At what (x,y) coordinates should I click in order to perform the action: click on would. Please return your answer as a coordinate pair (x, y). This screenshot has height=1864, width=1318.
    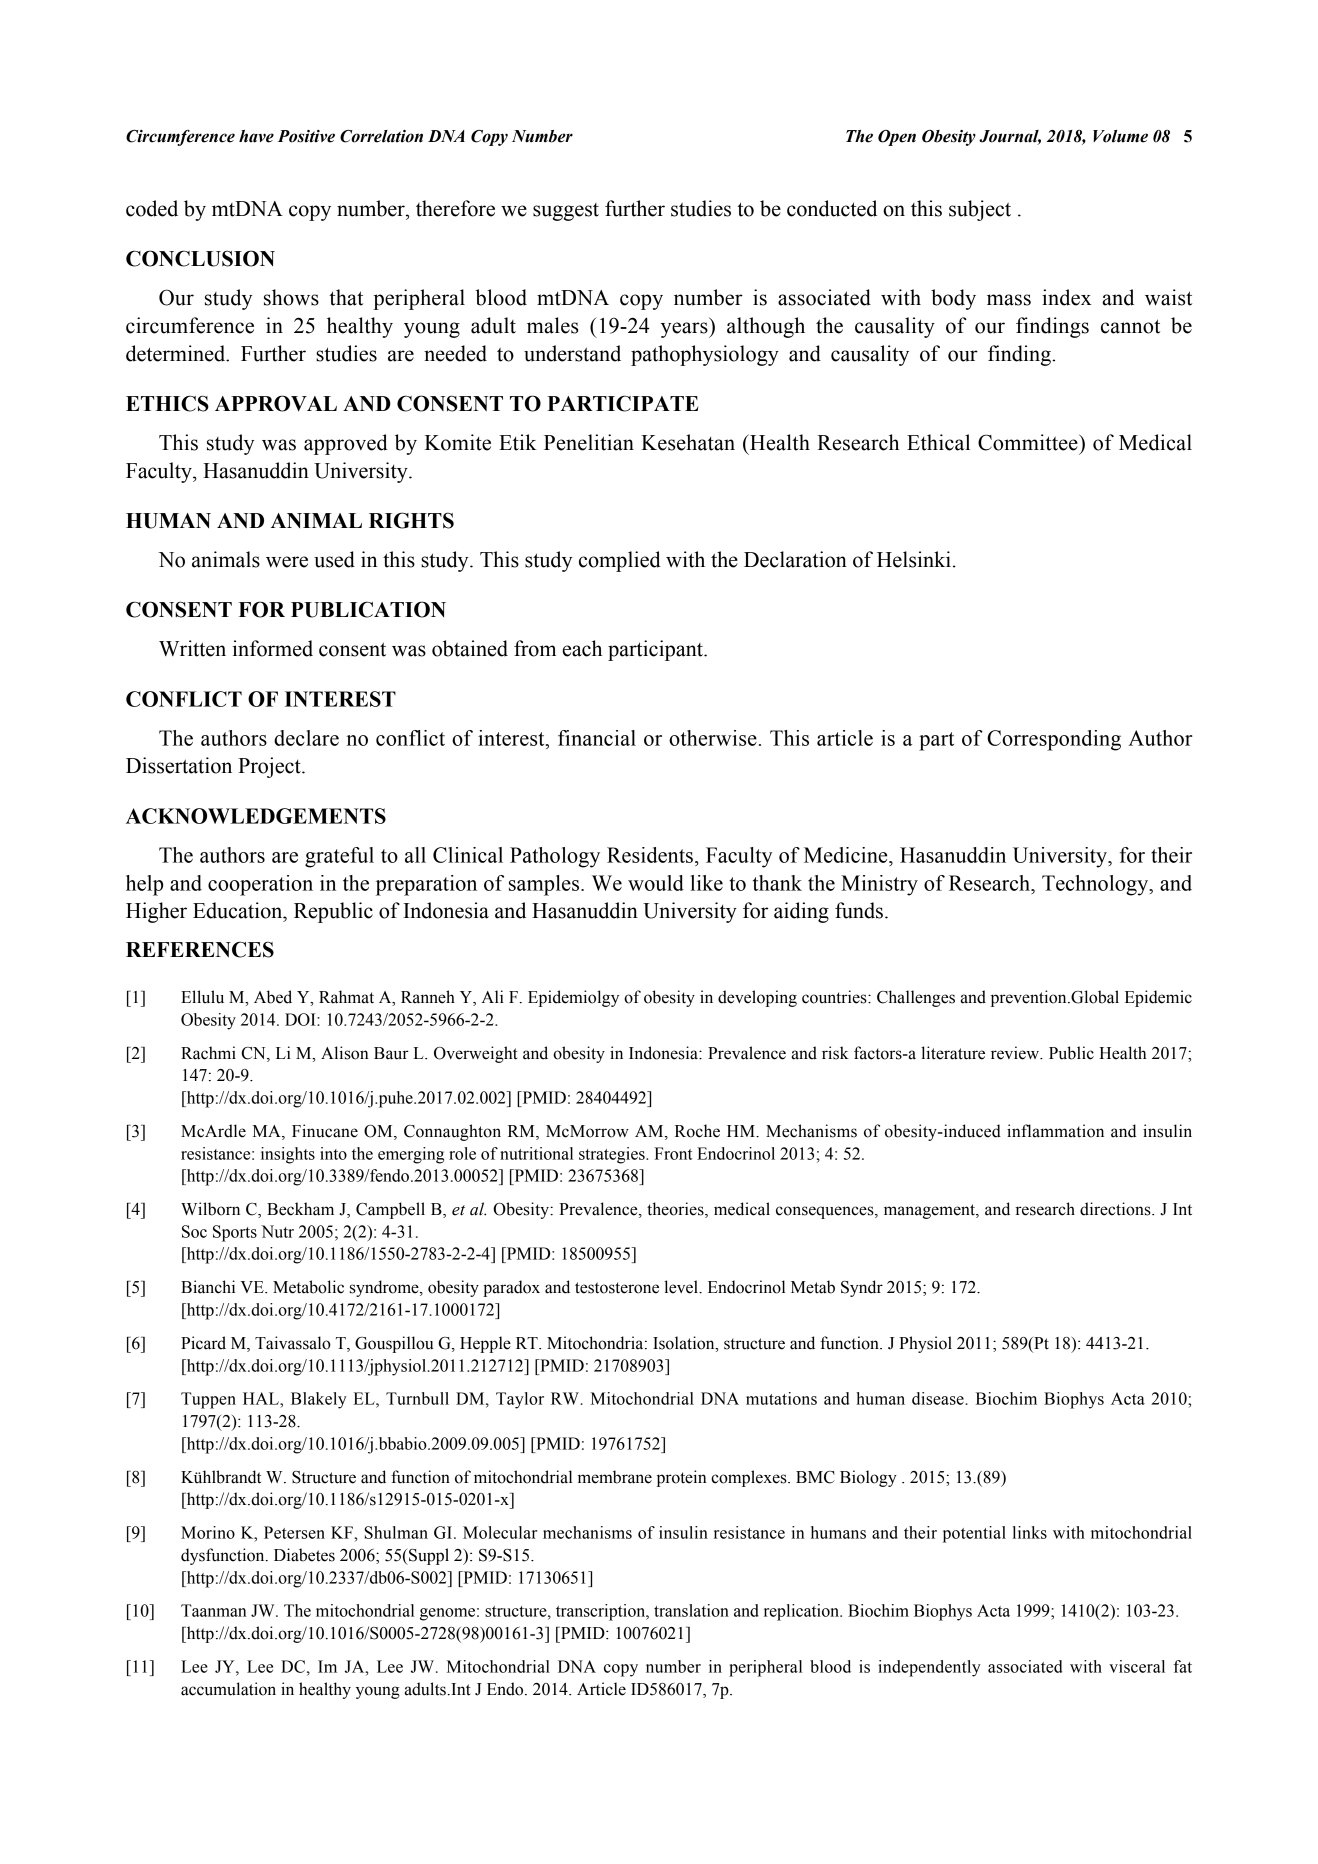
    Looking at the image, I should click on (656, 883).
